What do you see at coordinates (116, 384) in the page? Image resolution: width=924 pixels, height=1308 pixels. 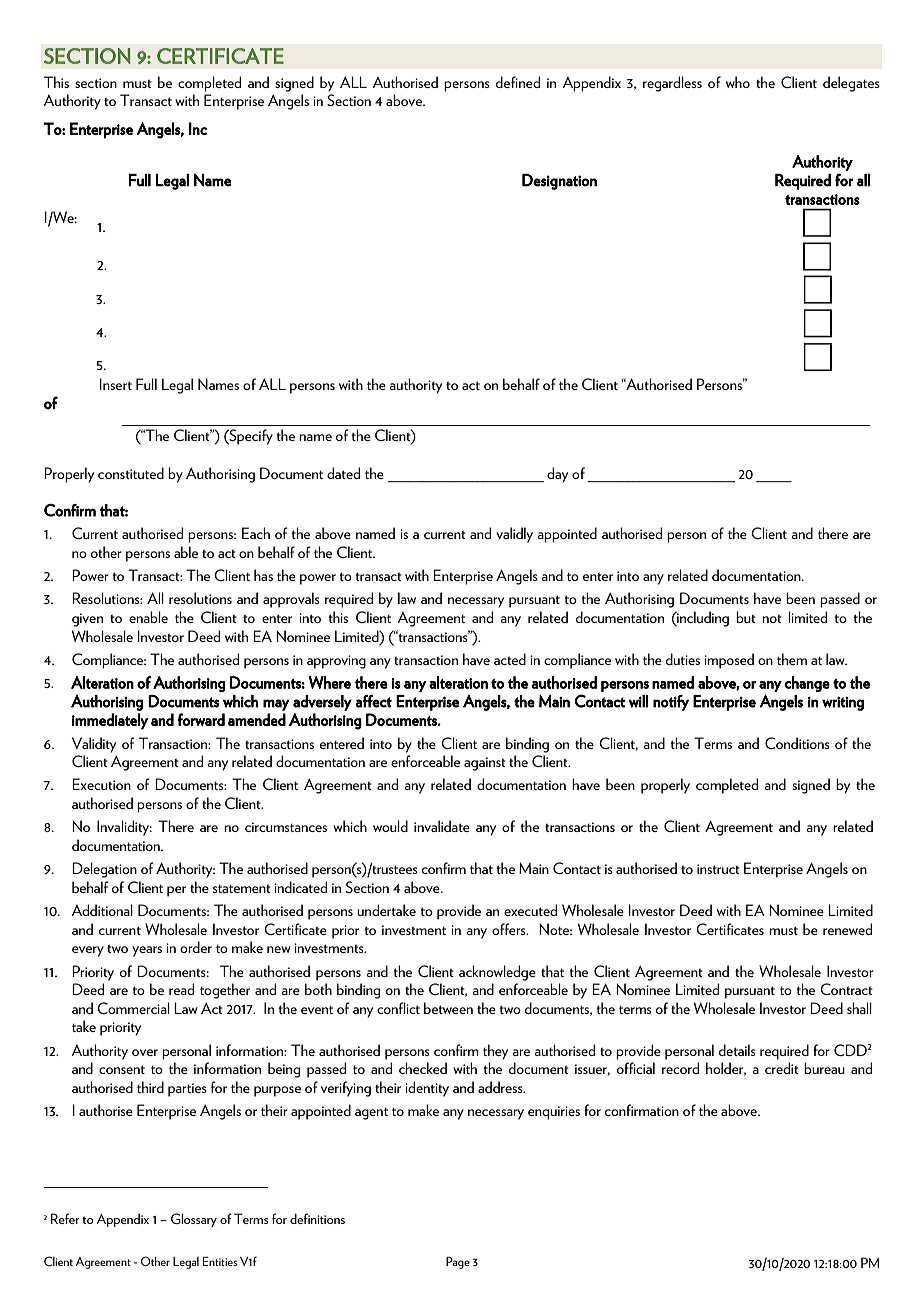 I see `Insert` at bounding box center [116, 384].
